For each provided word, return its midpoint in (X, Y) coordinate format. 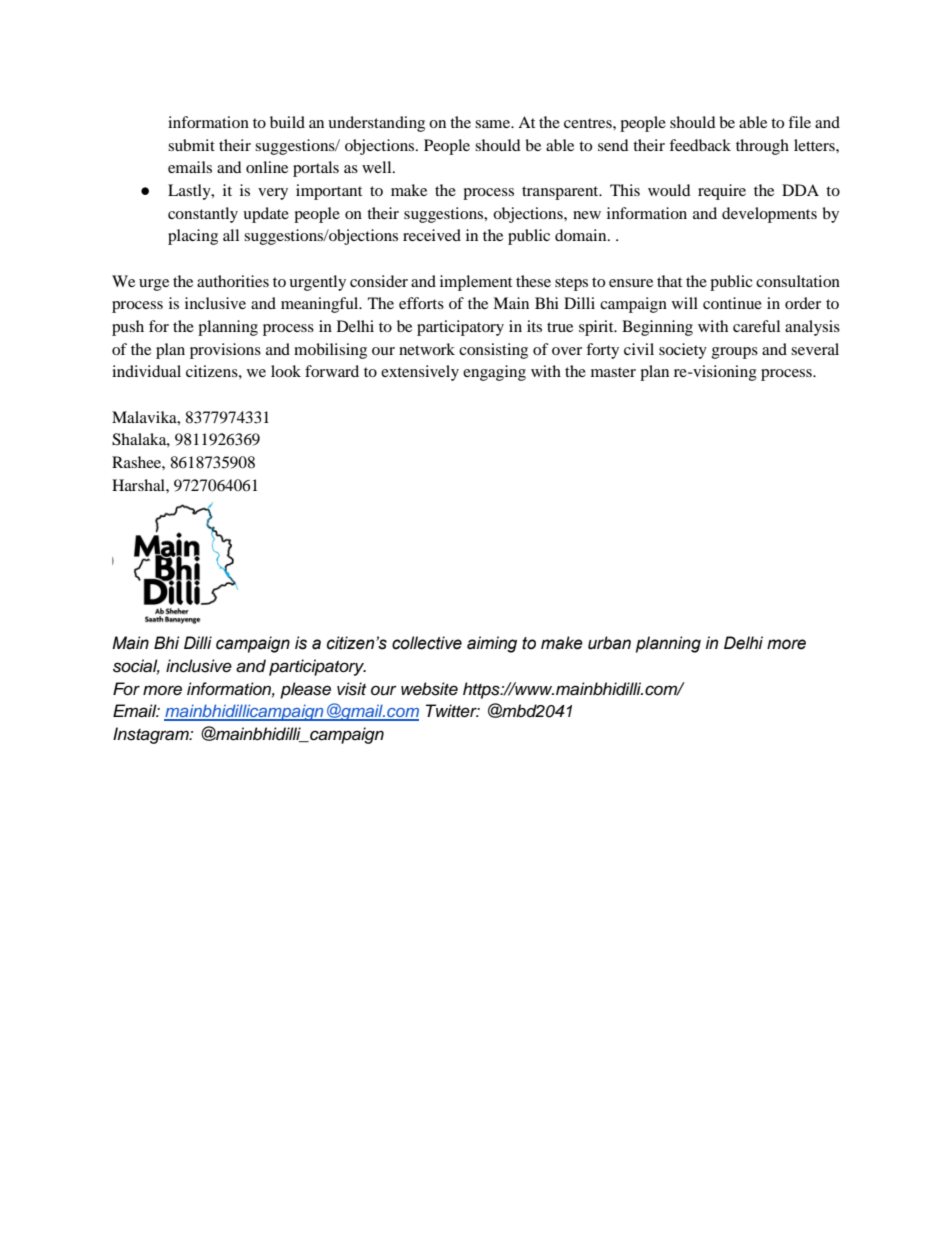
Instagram (152, 735)
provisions (225, 351)
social (136, 666)
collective (427, 643)
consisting (493, 351)
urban (609, 643)
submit (191, 145)
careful (756, 326)
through (762, 147)
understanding (376, 124)
